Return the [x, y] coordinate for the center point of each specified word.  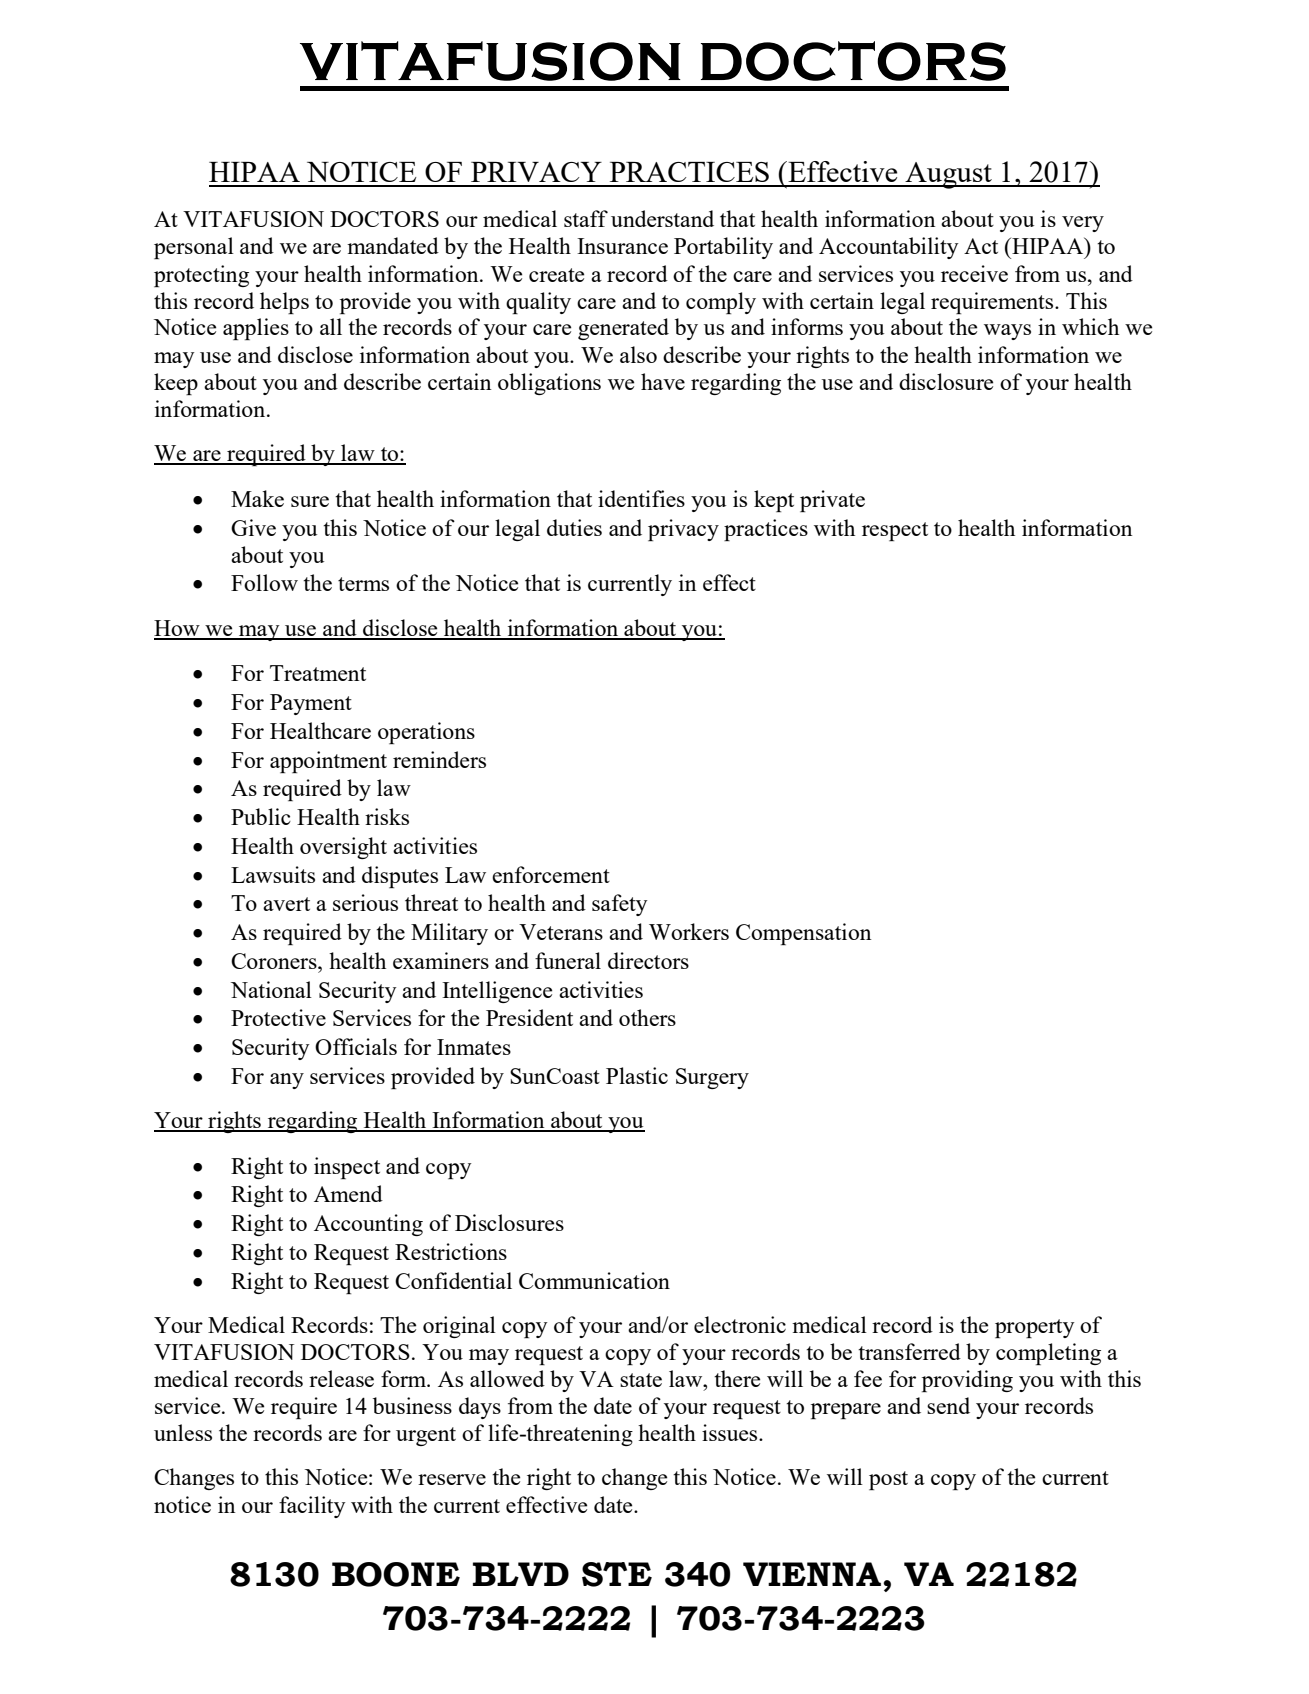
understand [662, 218]
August [948, 175]
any [287, 1081]
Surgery [712, 1078]
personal [194, 248]
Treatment [318, 673]
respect [895, 531]
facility [312, 1507]
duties [574, 527]
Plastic [637, 1075]
